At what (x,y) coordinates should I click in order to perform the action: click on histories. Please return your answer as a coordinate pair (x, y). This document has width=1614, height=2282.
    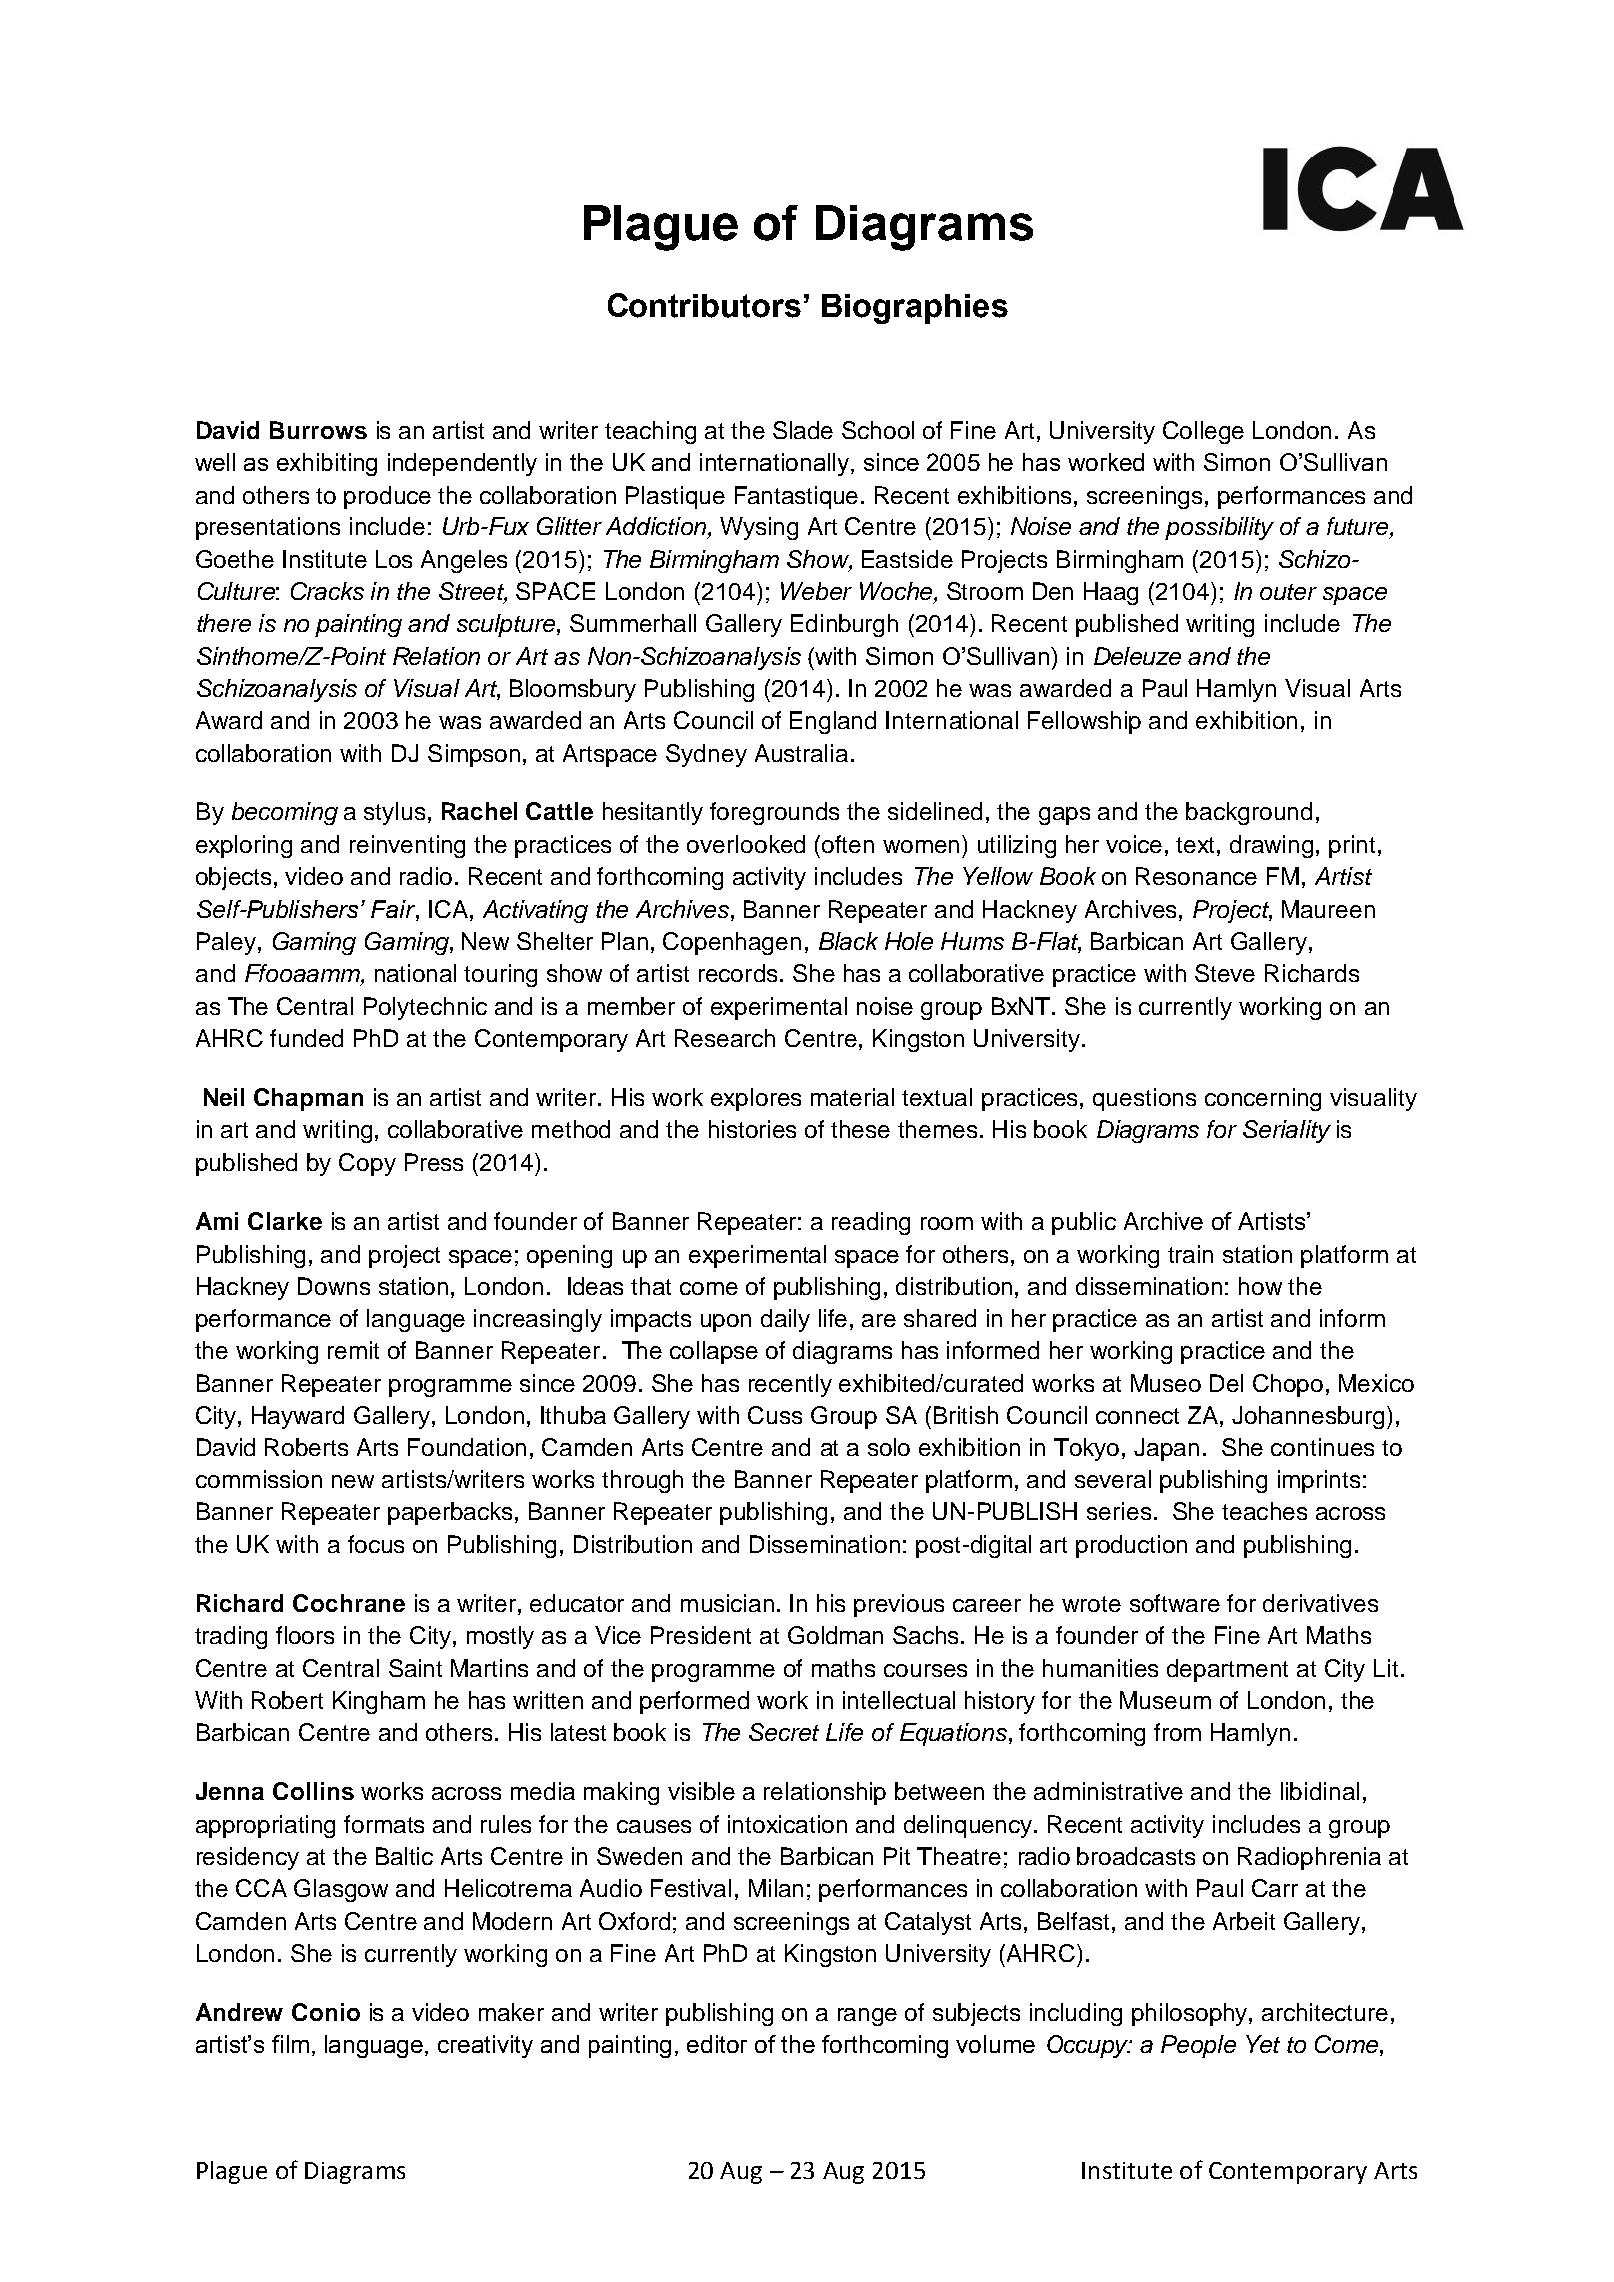
    Looking at the image, I should click on (752, 1129).
